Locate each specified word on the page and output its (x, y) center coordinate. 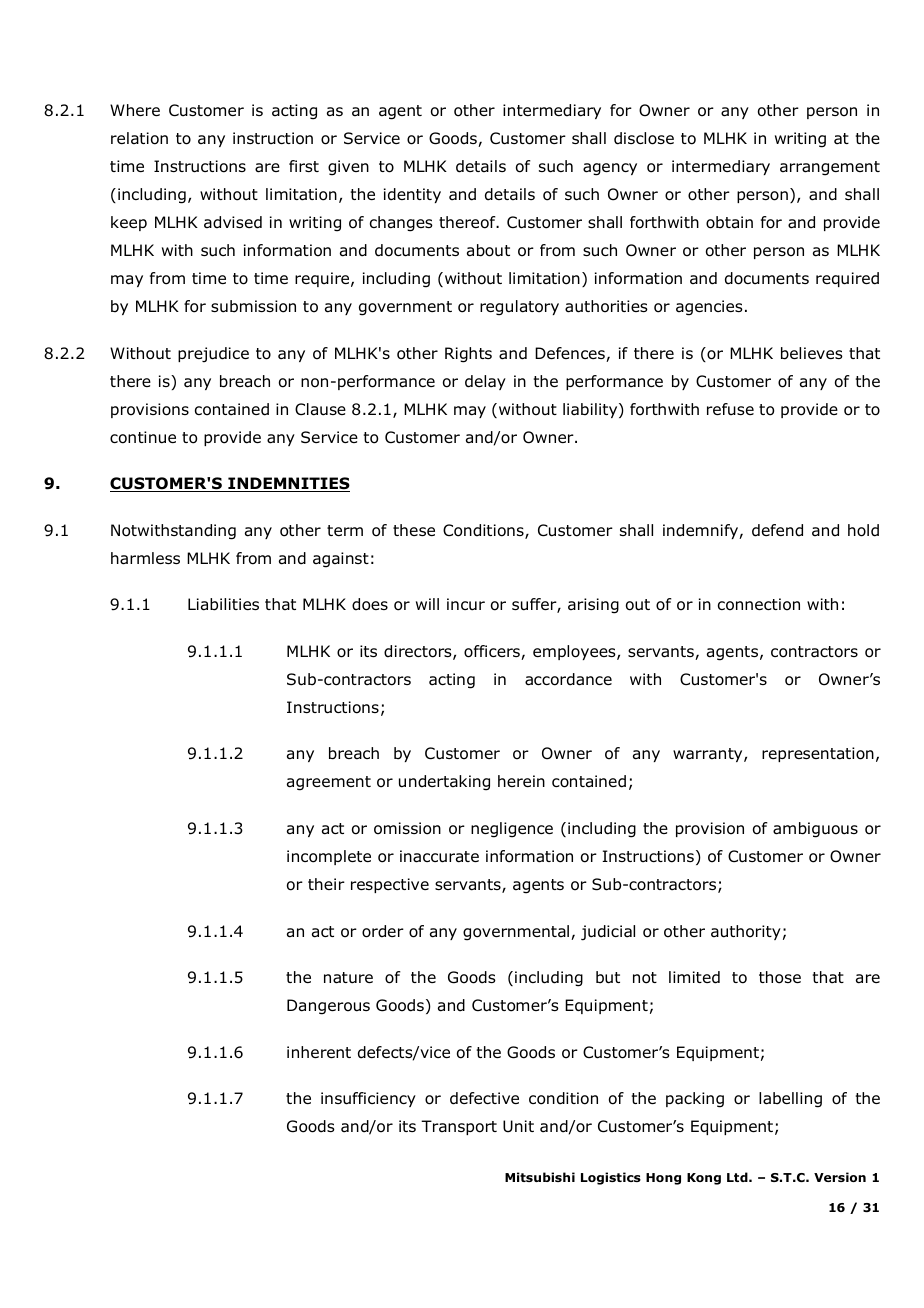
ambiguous (815, 830)
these (414, 530)
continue (143, 437)
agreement (329, 783)
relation (139, 138)
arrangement (830, 168)
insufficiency (368, 1099)
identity (412, 195)
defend (777, 530)
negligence (512, 830)
